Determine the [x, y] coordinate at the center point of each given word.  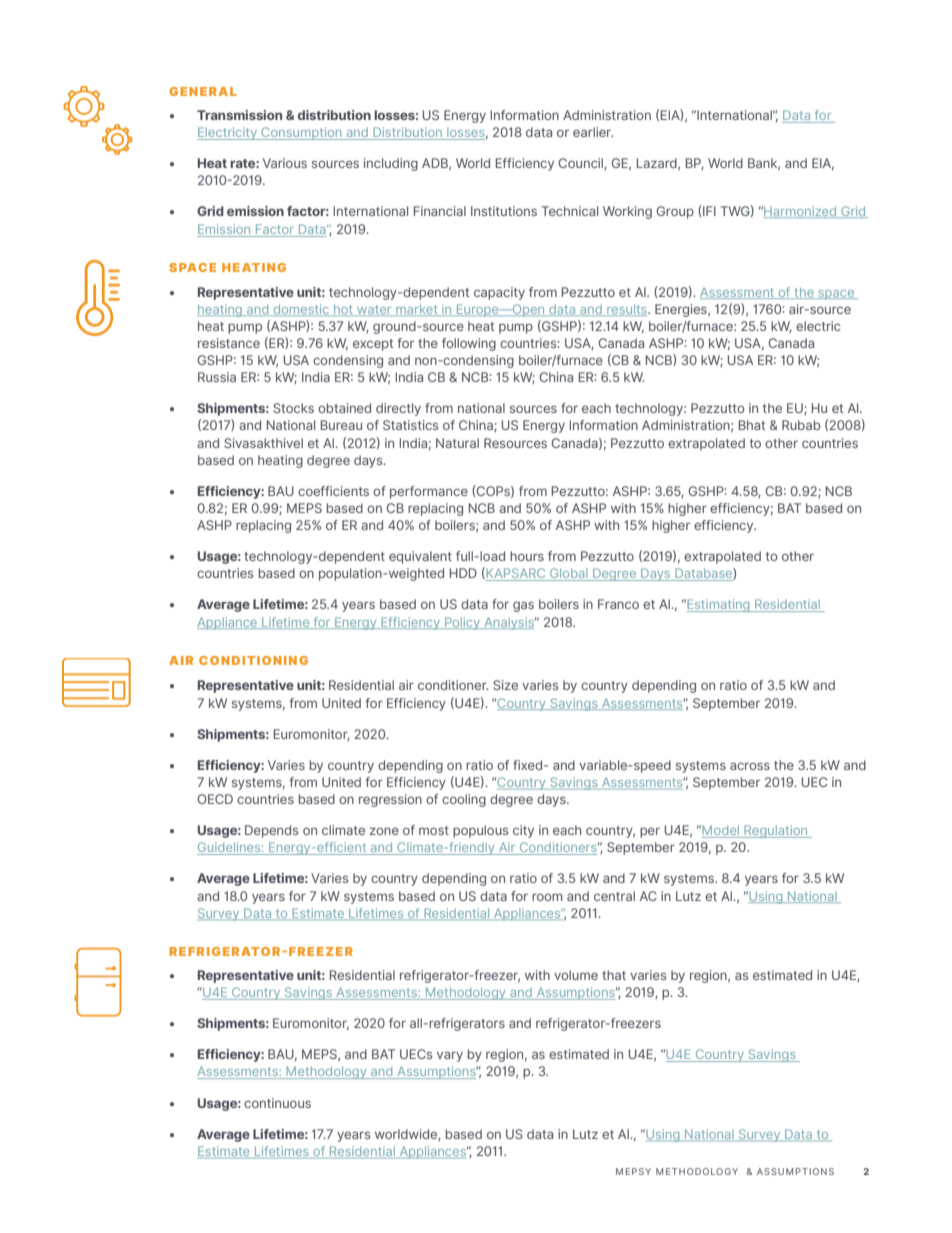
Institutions [504, 211]
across [750, 766]
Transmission [239, 115]
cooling [464, 800]
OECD [215, 799]
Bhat [752, 425]
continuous [277, 1103]
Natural [457, 443]
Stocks [293, 408]
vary [450, 1056]
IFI [708, 210]
